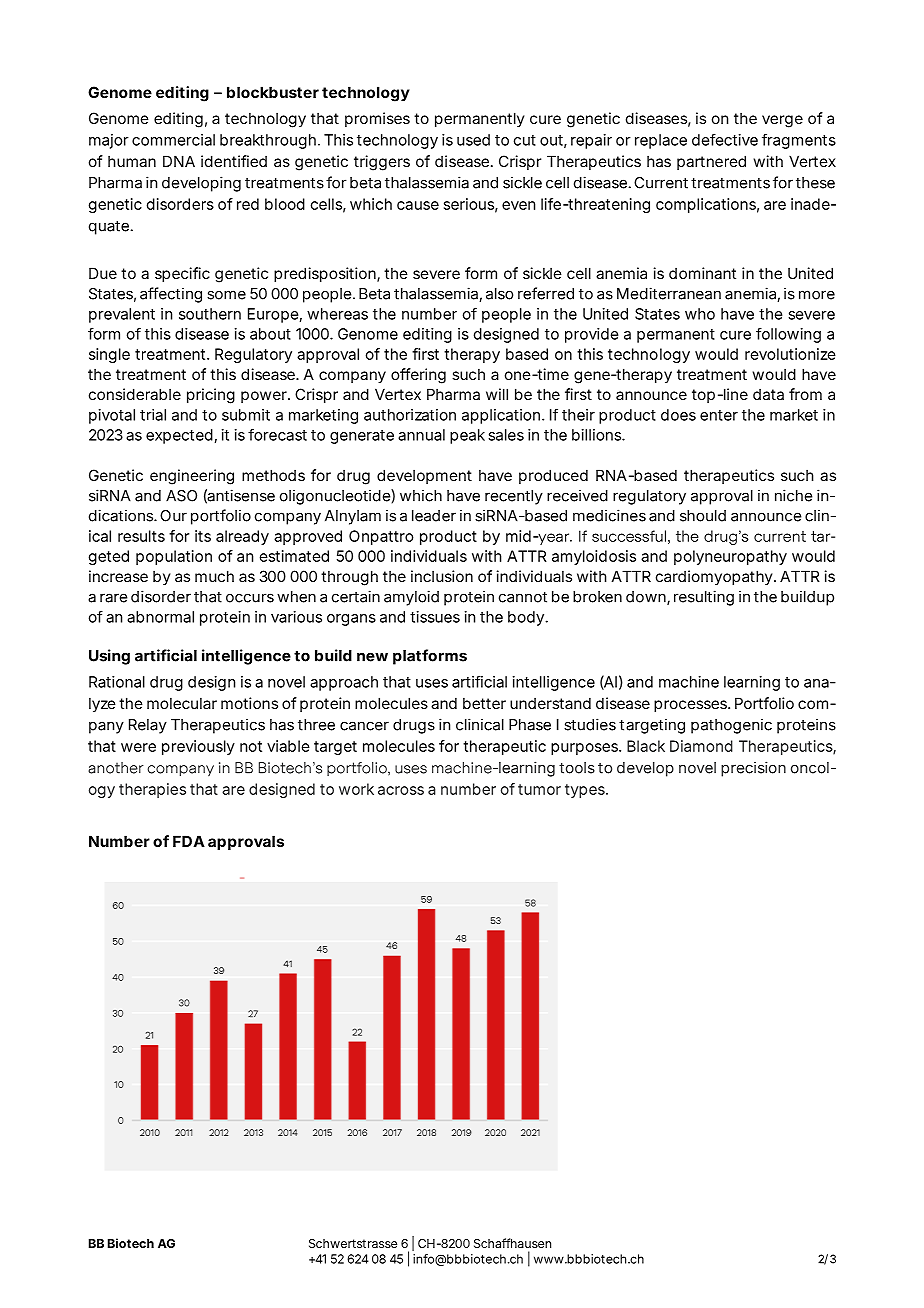  I want to click on repair, so click(591, 141).
